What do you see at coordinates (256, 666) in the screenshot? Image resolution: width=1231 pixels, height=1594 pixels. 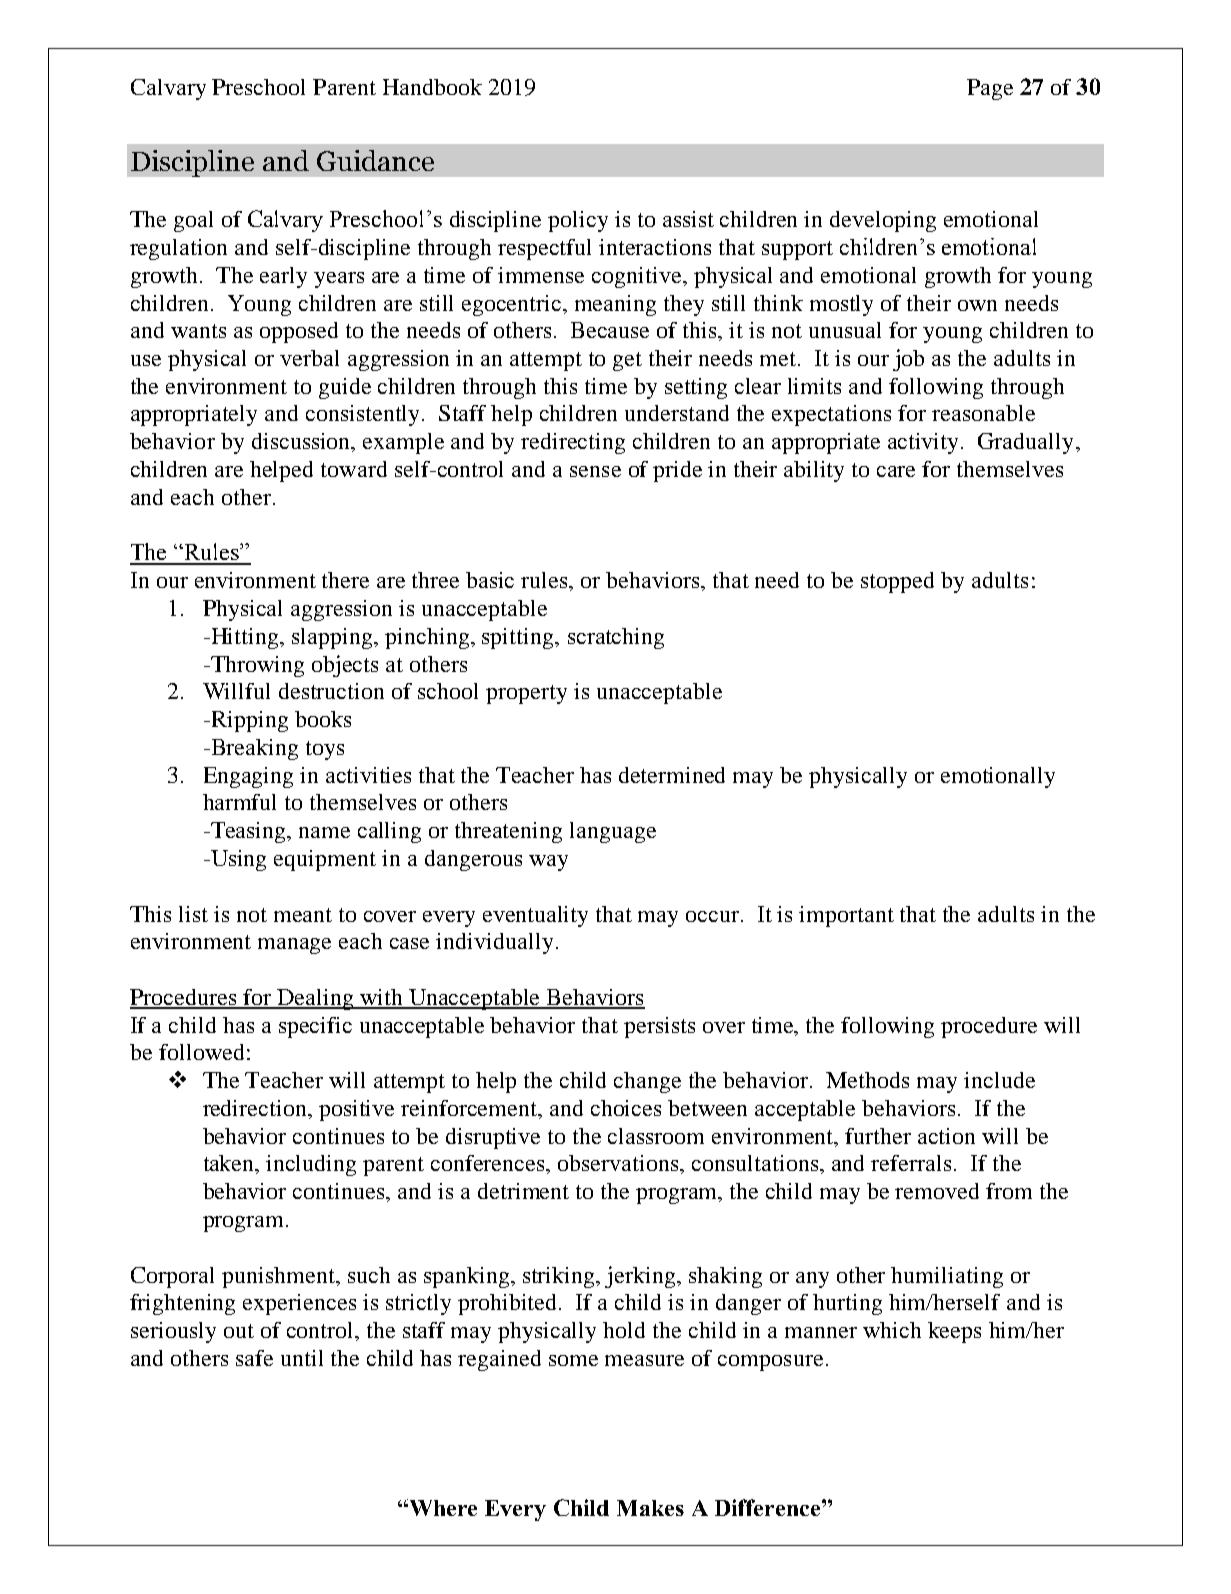 I see `Throwing` at bounding box center [256, 666].
